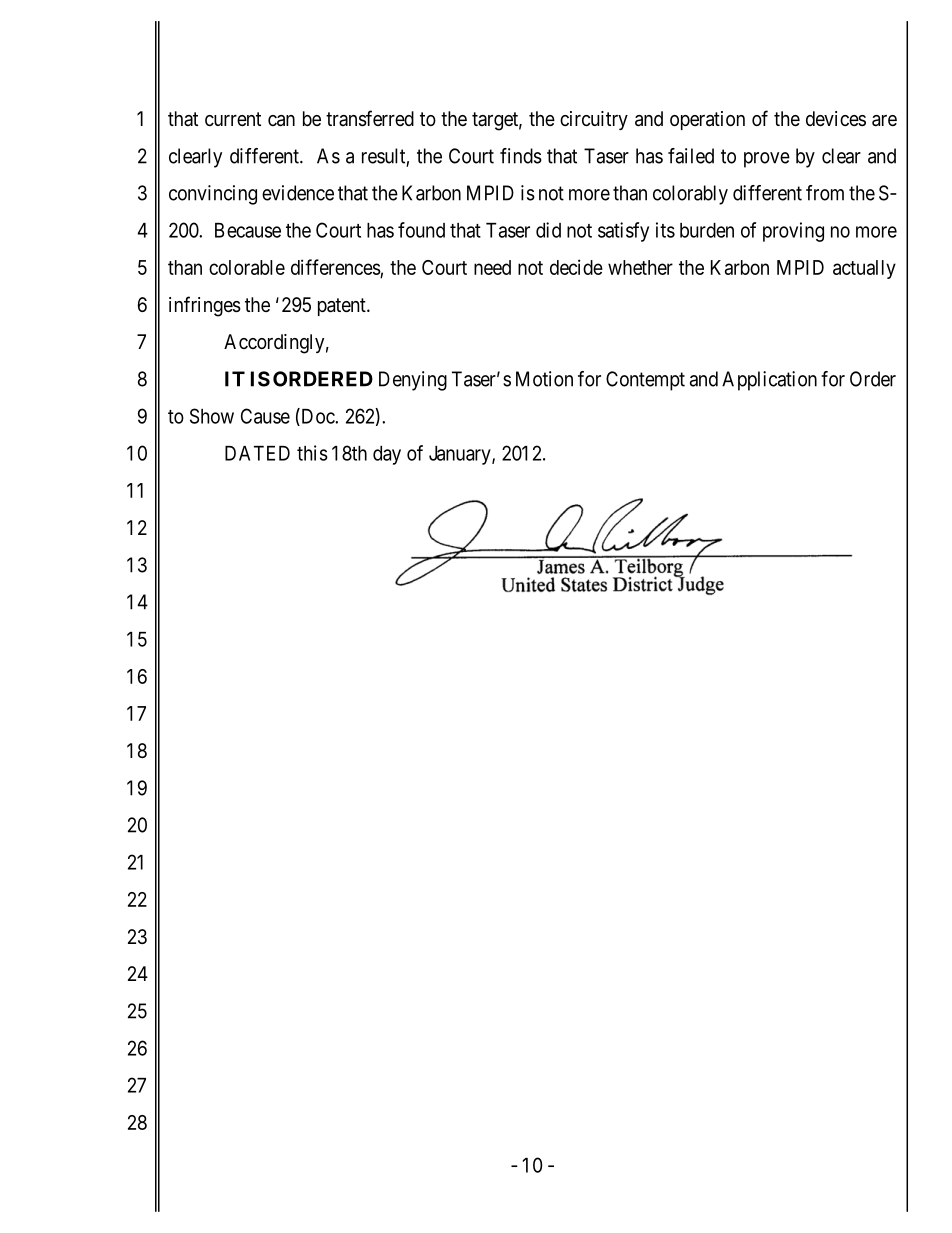  Describe the element at coordinates (281, 121) in the image. I see `can` at that location.
